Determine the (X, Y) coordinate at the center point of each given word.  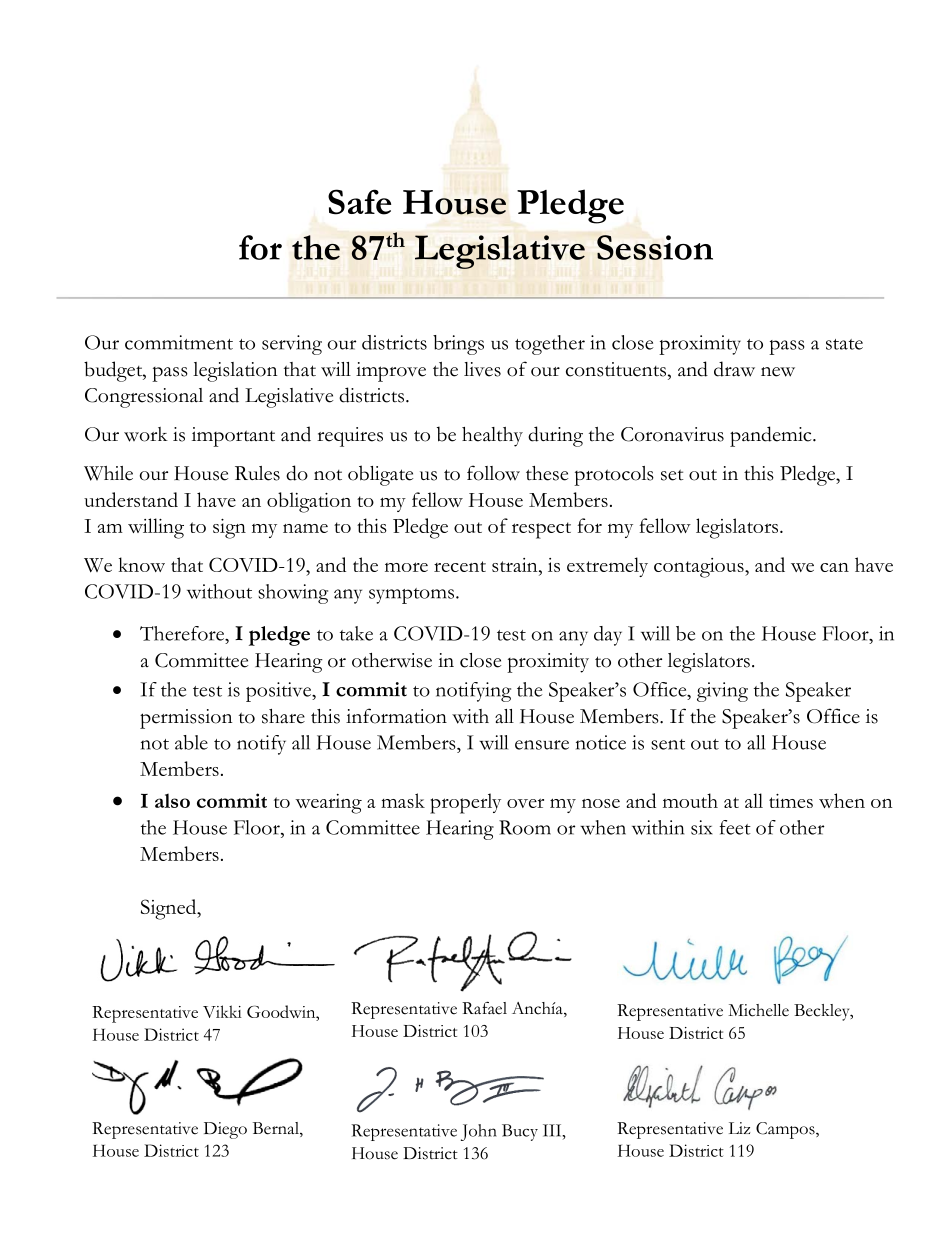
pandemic (772, 436)
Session (655, 247)
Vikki (222, 1011)
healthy (492, 437)
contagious (700, 568)
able (191, 742)
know (142, 564)
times (791, 801)
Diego (225, 1130)
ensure (542, 745)
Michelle (758, 1010)
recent (460, 566)
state (844, 344)
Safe (359, 202)
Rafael (484, 1008)
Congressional (144, 398)
